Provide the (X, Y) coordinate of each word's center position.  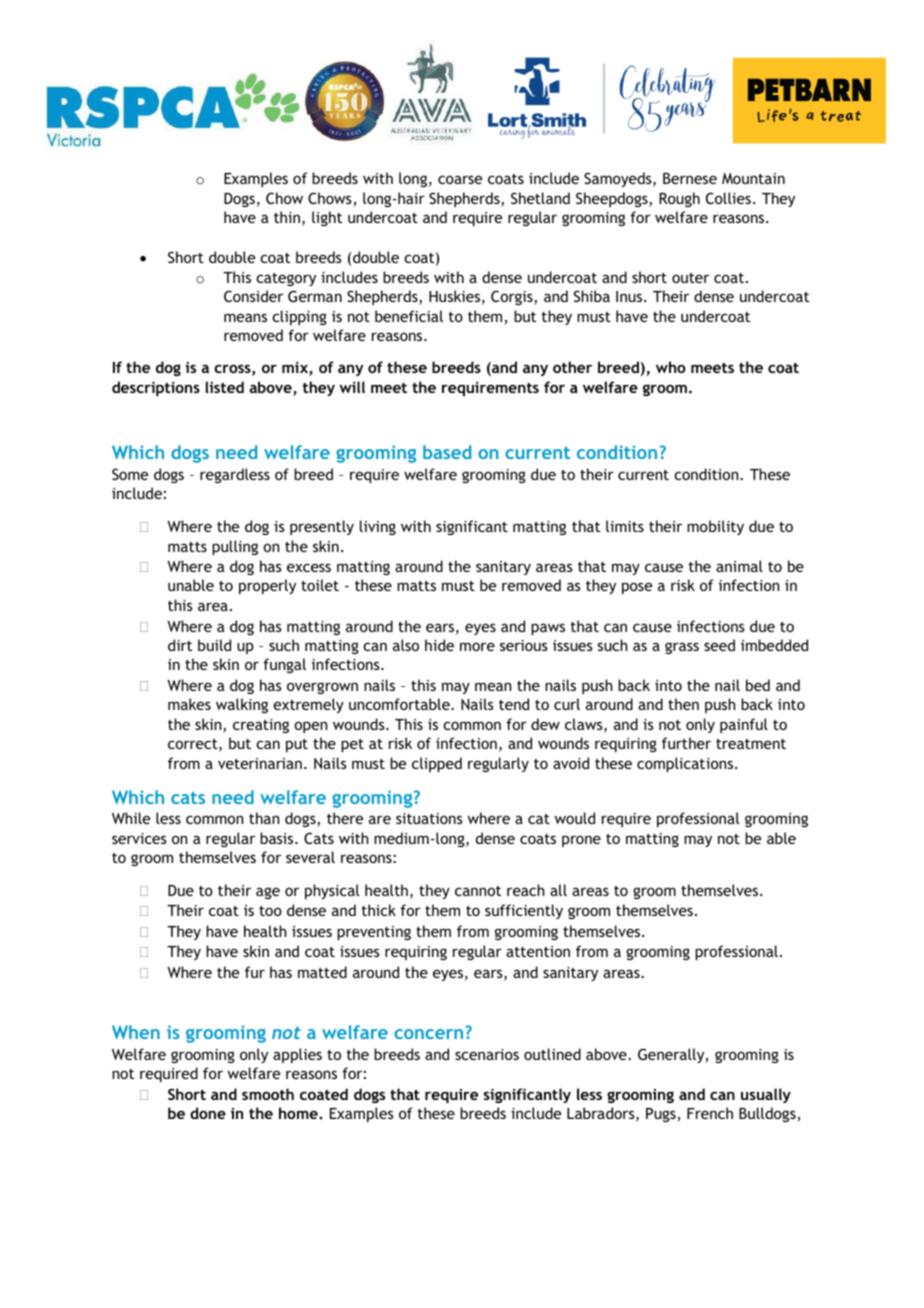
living (378, 527)
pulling (235, 547)
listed (225, 387)
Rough (679, 199)
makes (189, 704)
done (208, 1113)
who (671, 367)
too (270, 911)
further (686, 743)
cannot (478, 891)
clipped (437, 764)
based (447, 452)
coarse (460, 179)
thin (287, 217)
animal (739, 566)
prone (581, 841)
